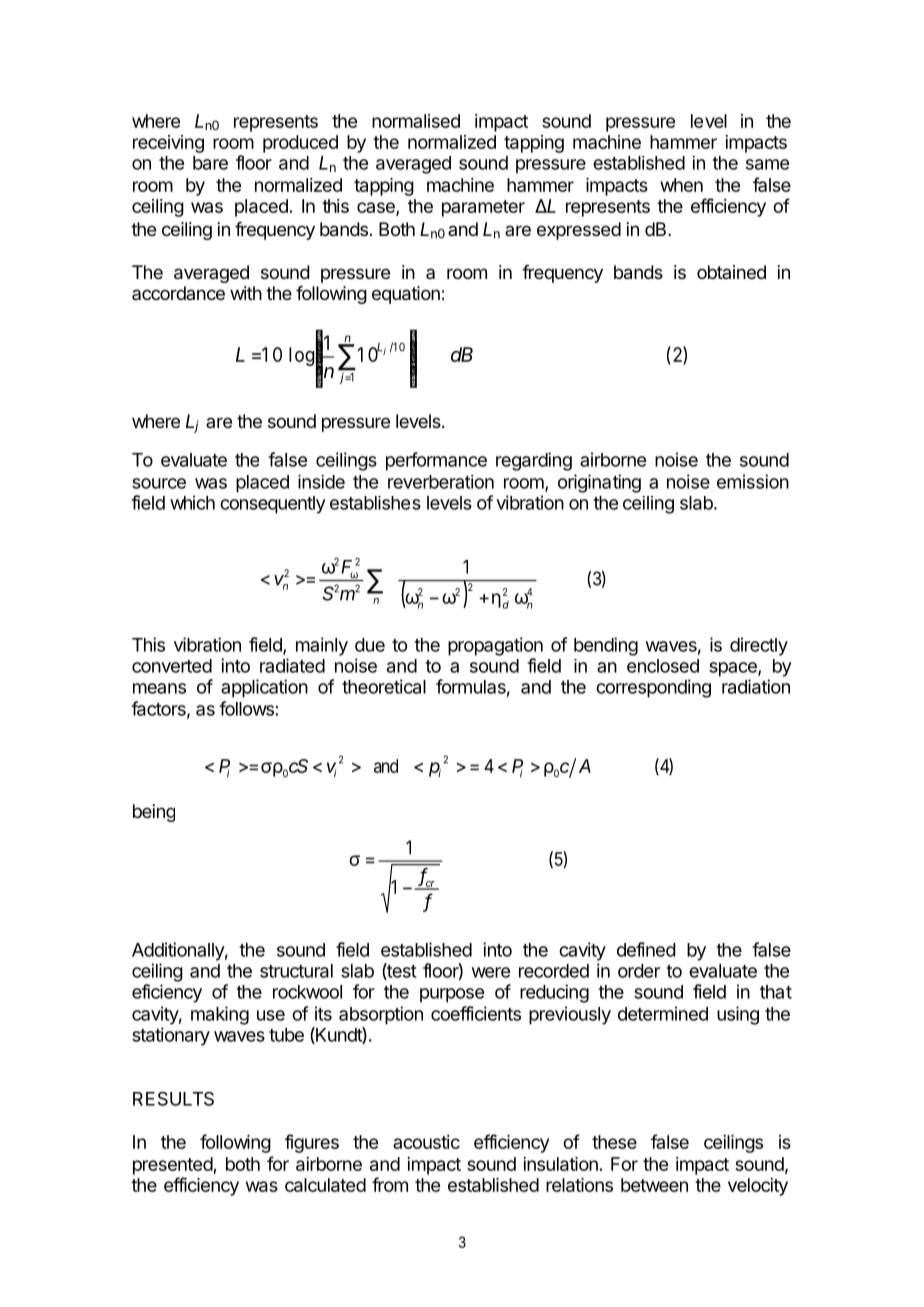 Image resolution: width=924 pixels, height=1307 pixels. Describe the element at coordinates (426, 1142) in the document. I see `acoustic` at that location.
